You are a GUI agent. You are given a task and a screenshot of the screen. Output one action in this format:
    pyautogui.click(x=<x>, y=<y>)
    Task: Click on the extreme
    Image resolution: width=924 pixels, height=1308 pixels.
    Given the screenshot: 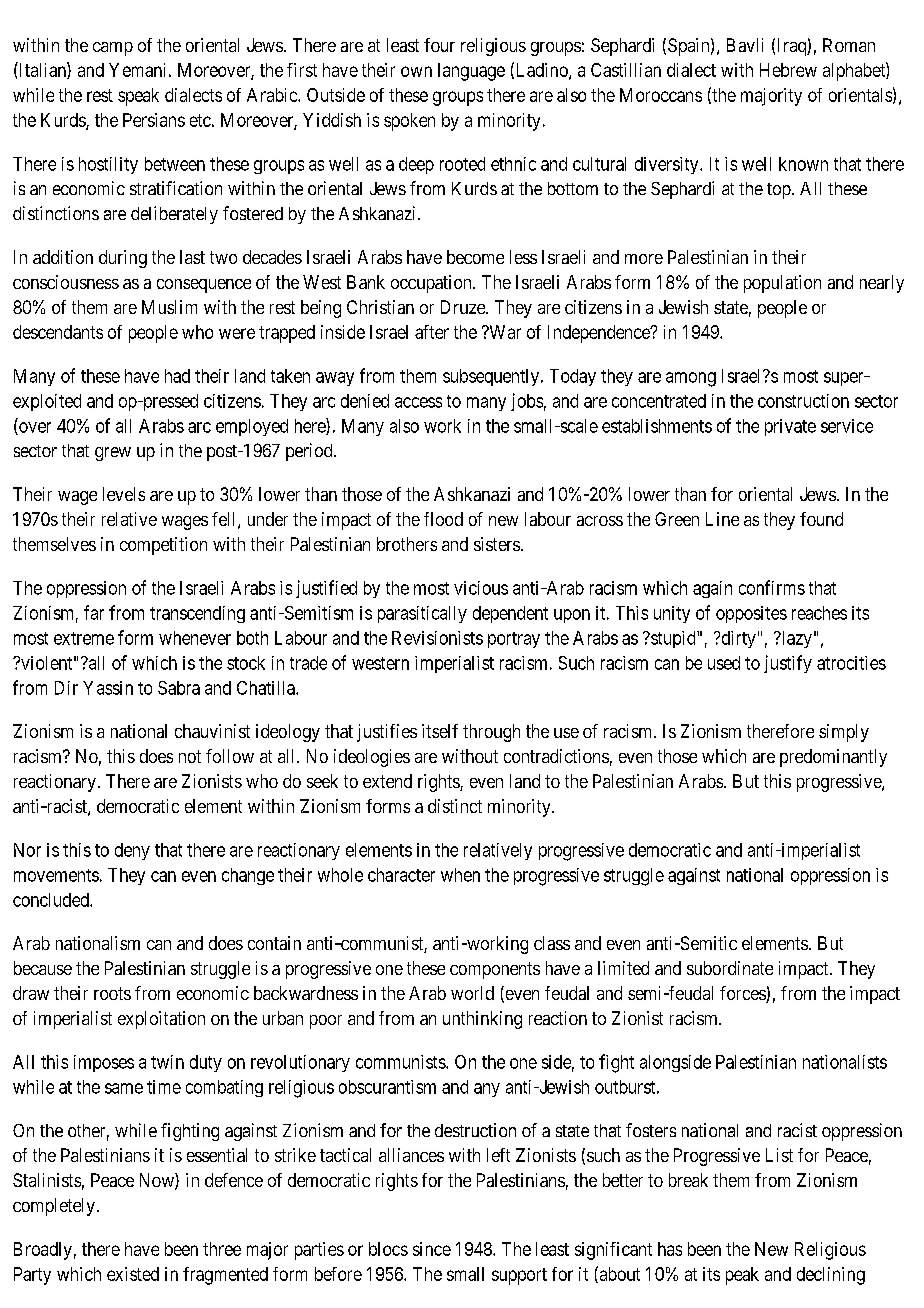 What is the action you would take?
    pyautogui.click(x=84, y=638)
